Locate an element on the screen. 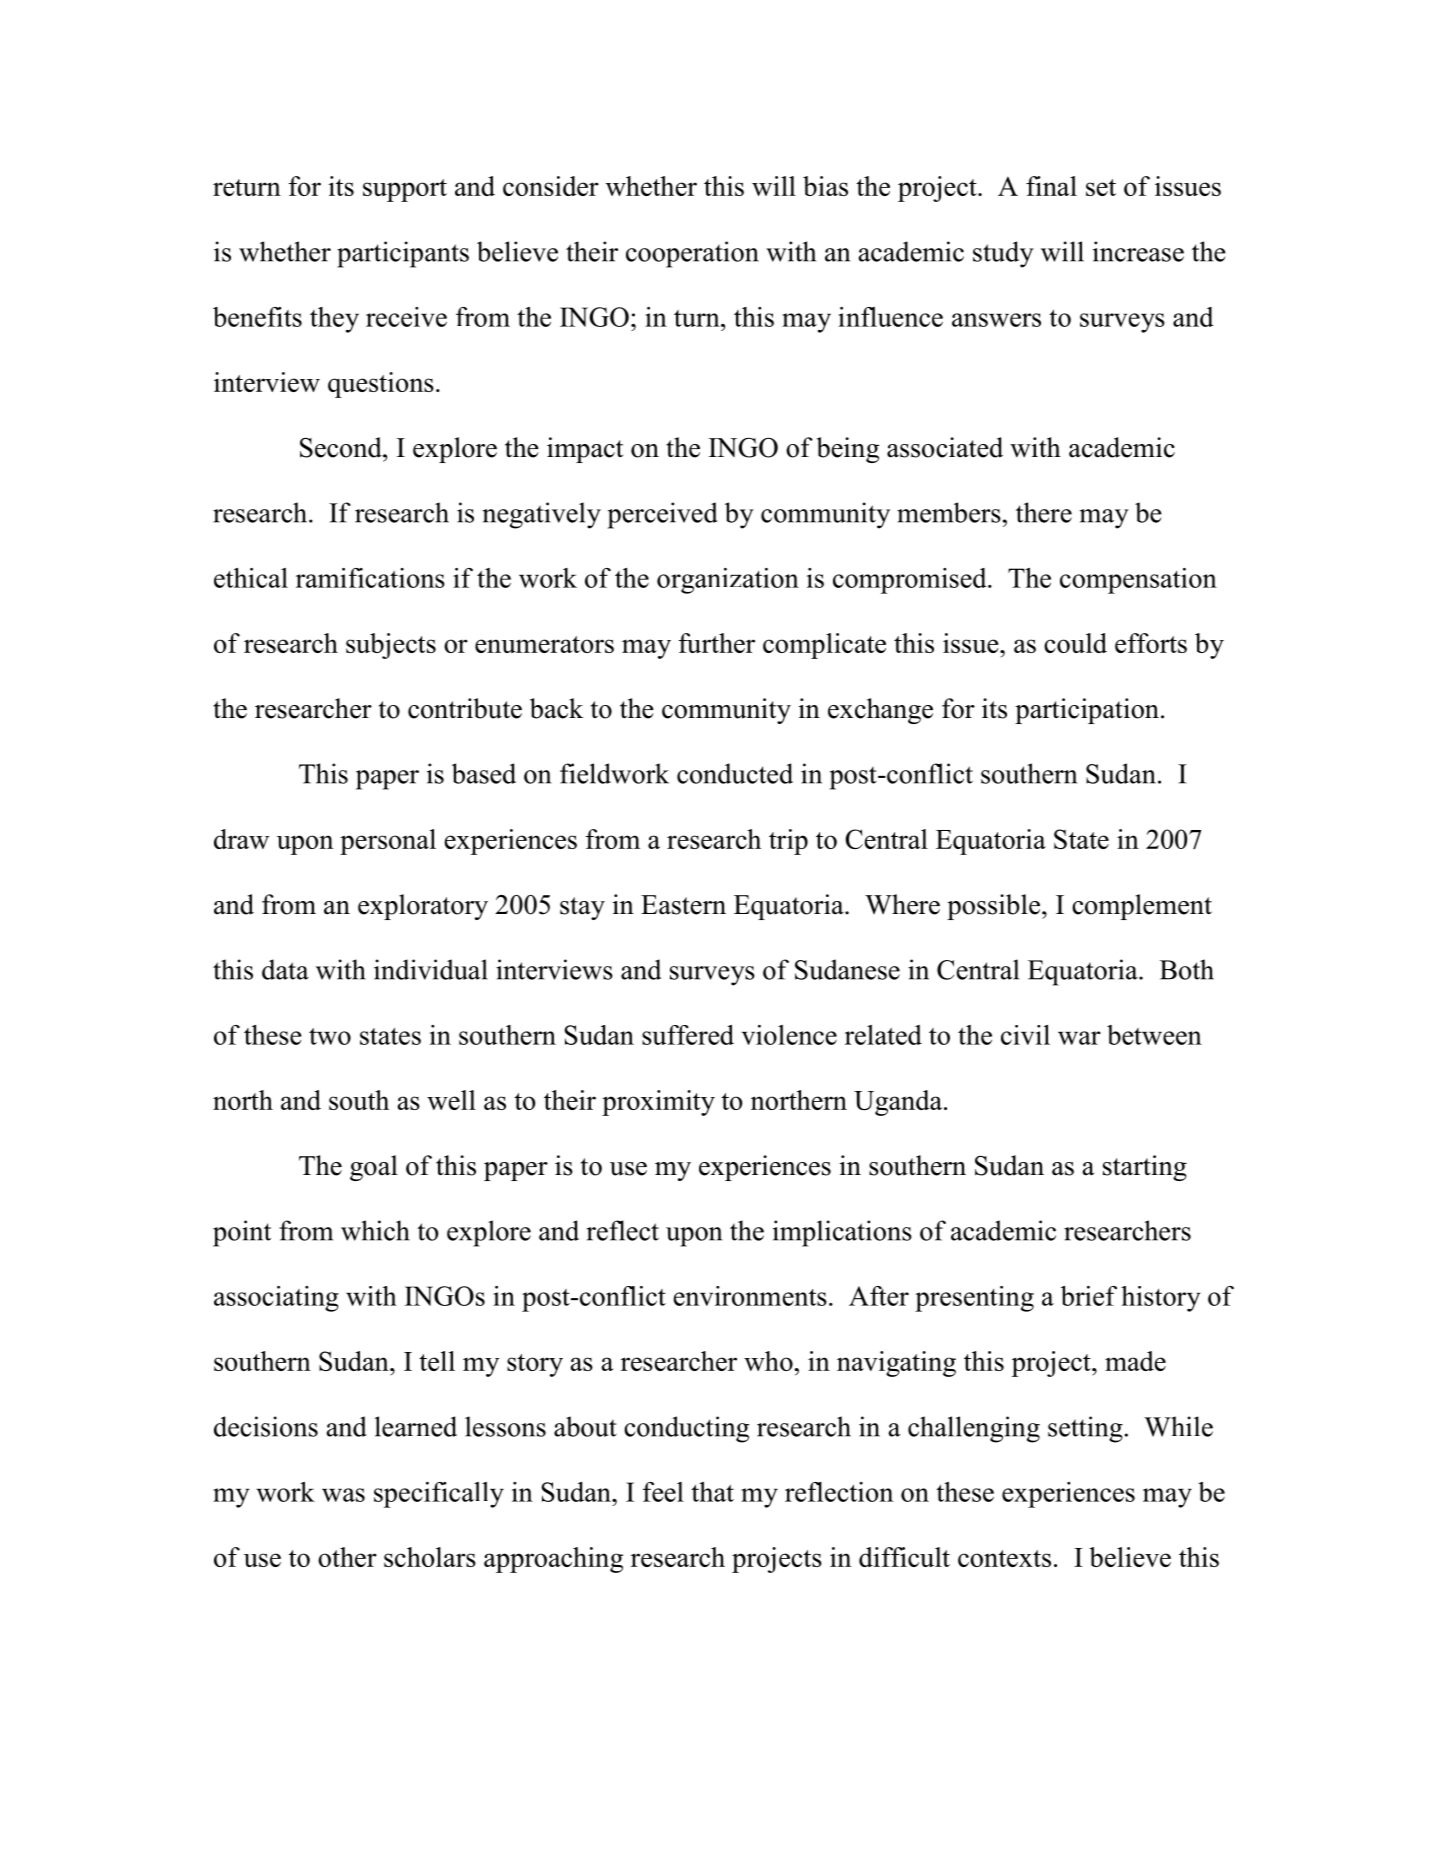 This screenshot has width=1448, height=1873. was is located at coordinates (343, 1495).
